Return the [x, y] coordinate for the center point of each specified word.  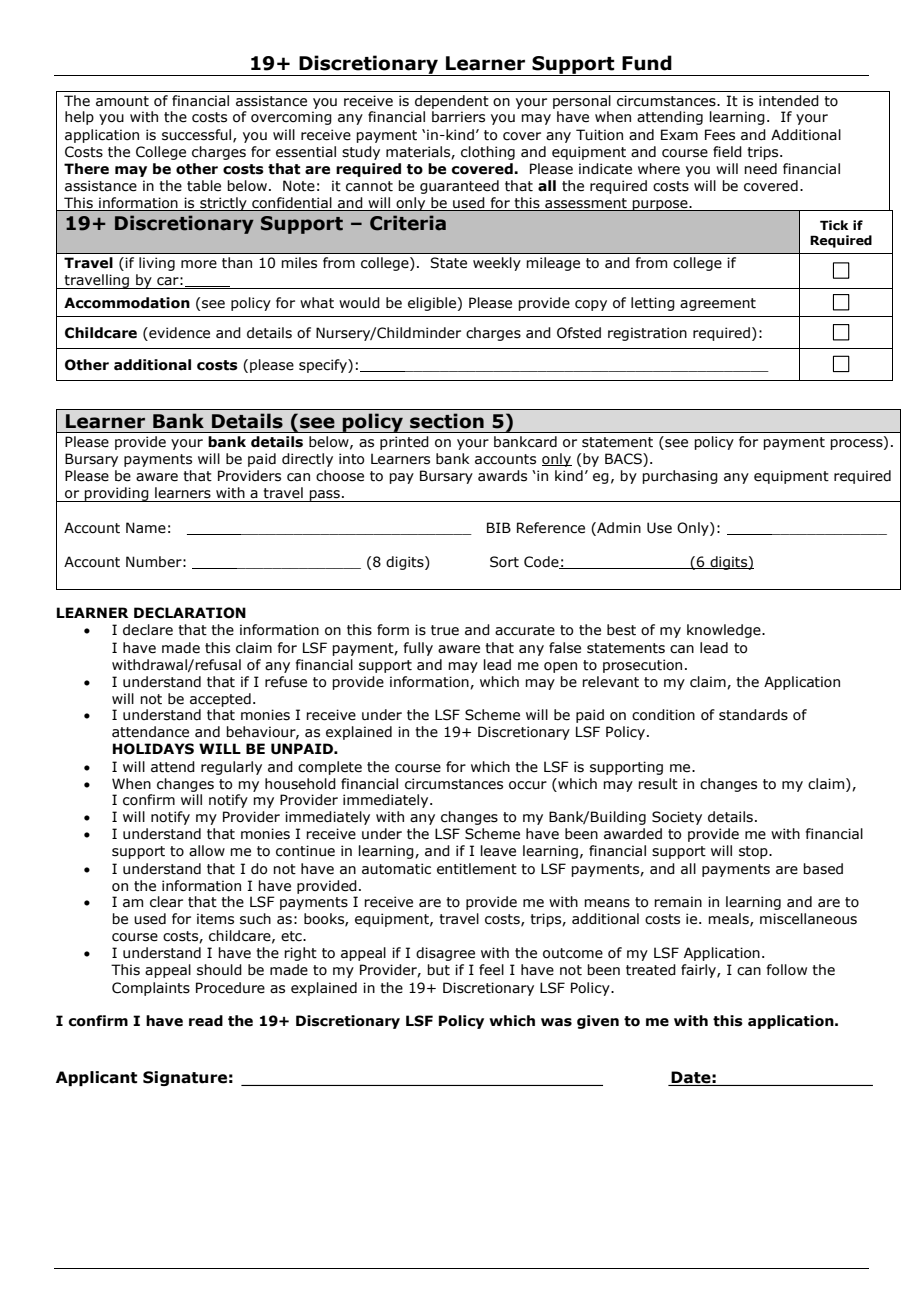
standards [753, 715]
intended [789, 101]
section [447, 421]
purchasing [680, 477]
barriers [458, 117]
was [556, 1022]
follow [787, 970]
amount [122, 101]
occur [528, 785]
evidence [178, 334]
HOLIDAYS [153, 749]
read [206, 1021]
